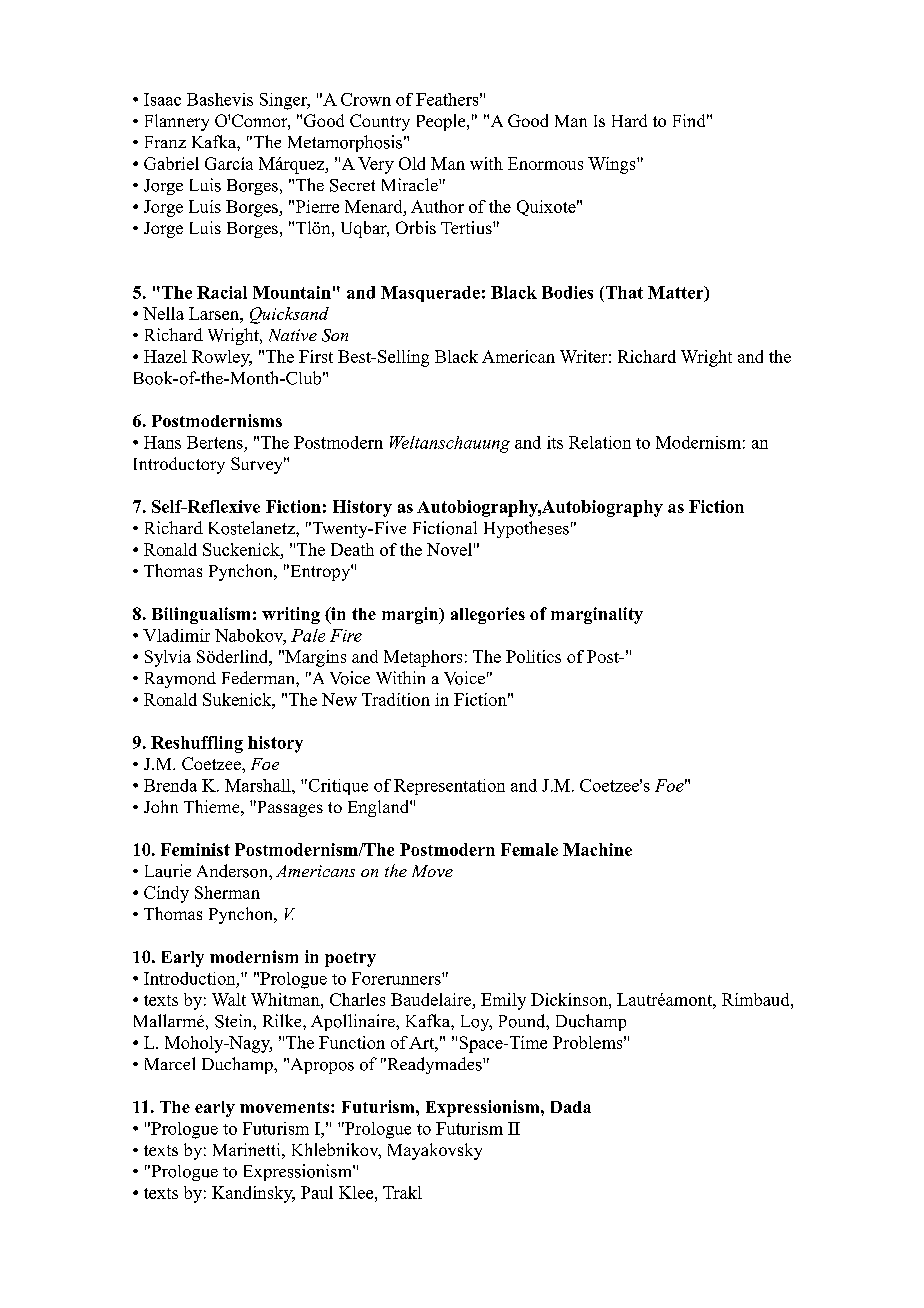  What do you see at coordinates (352, 549) in the document?
I see `Death` at bounding box center [352, 549].
